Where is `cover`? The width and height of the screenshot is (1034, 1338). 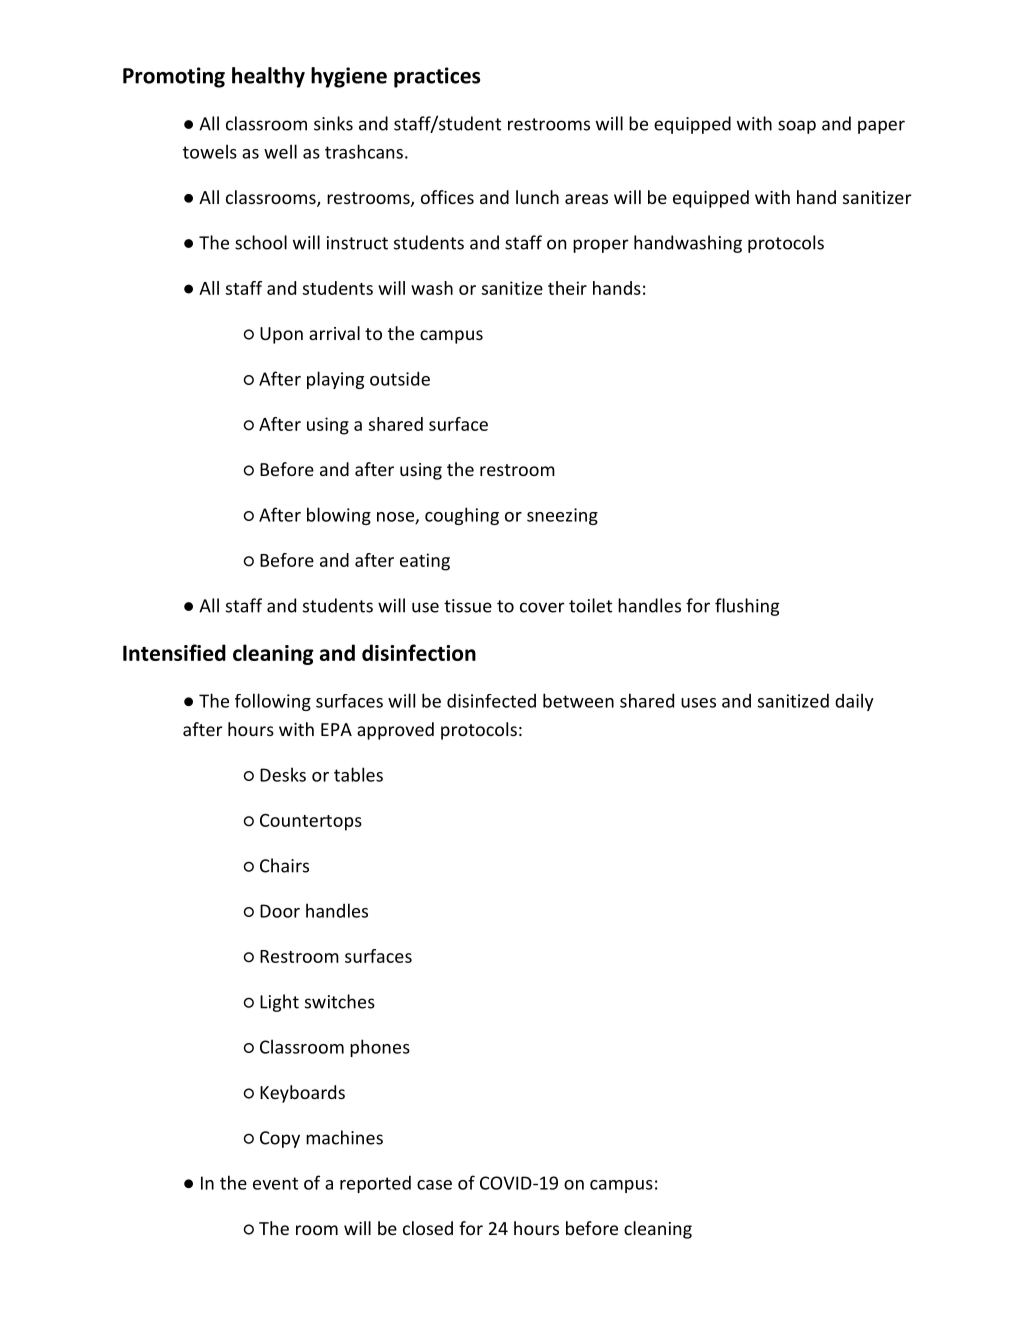 cover is located at coordinates (542, 607).
